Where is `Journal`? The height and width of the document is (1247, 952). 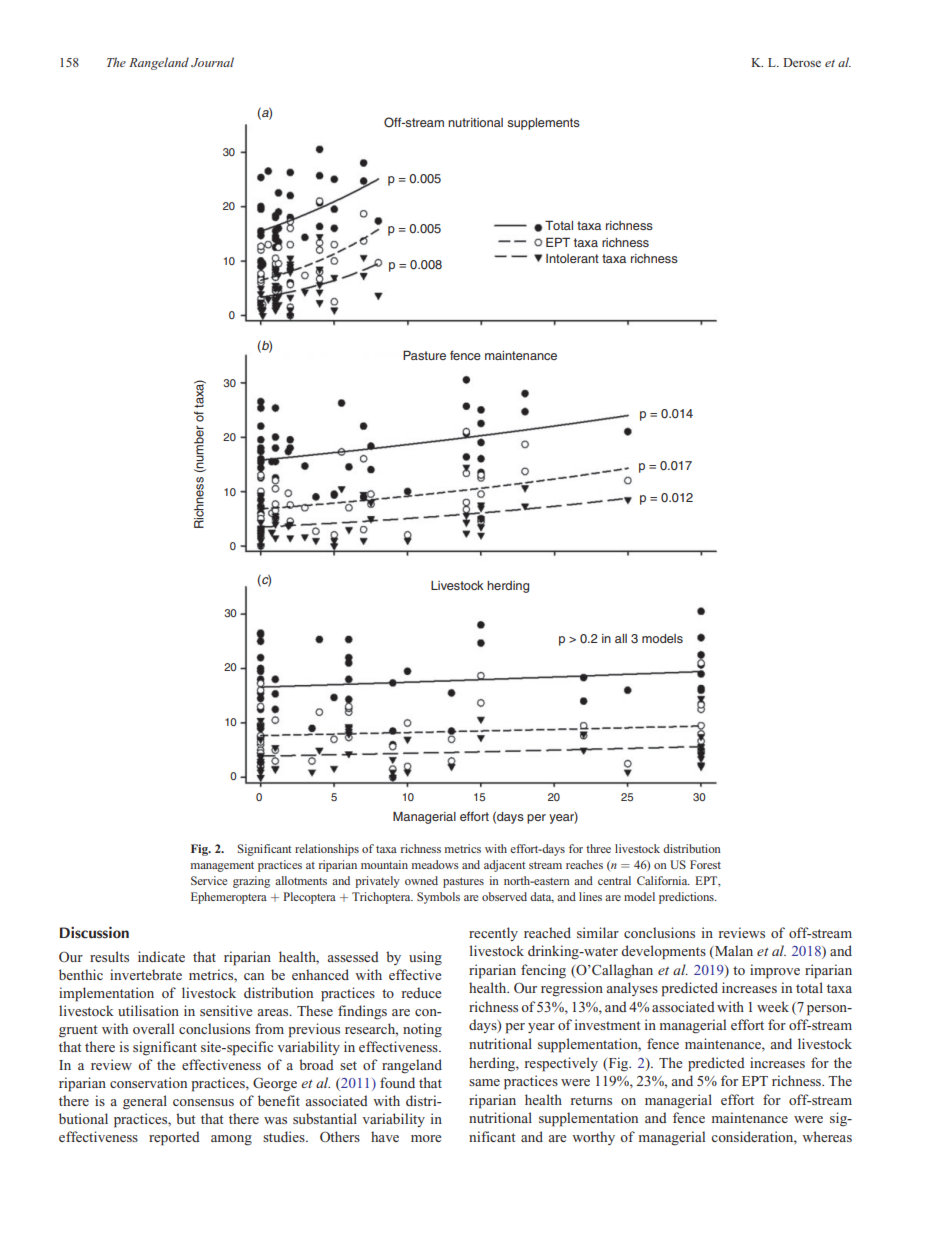 Journal is located at coordinates (212, 62).
